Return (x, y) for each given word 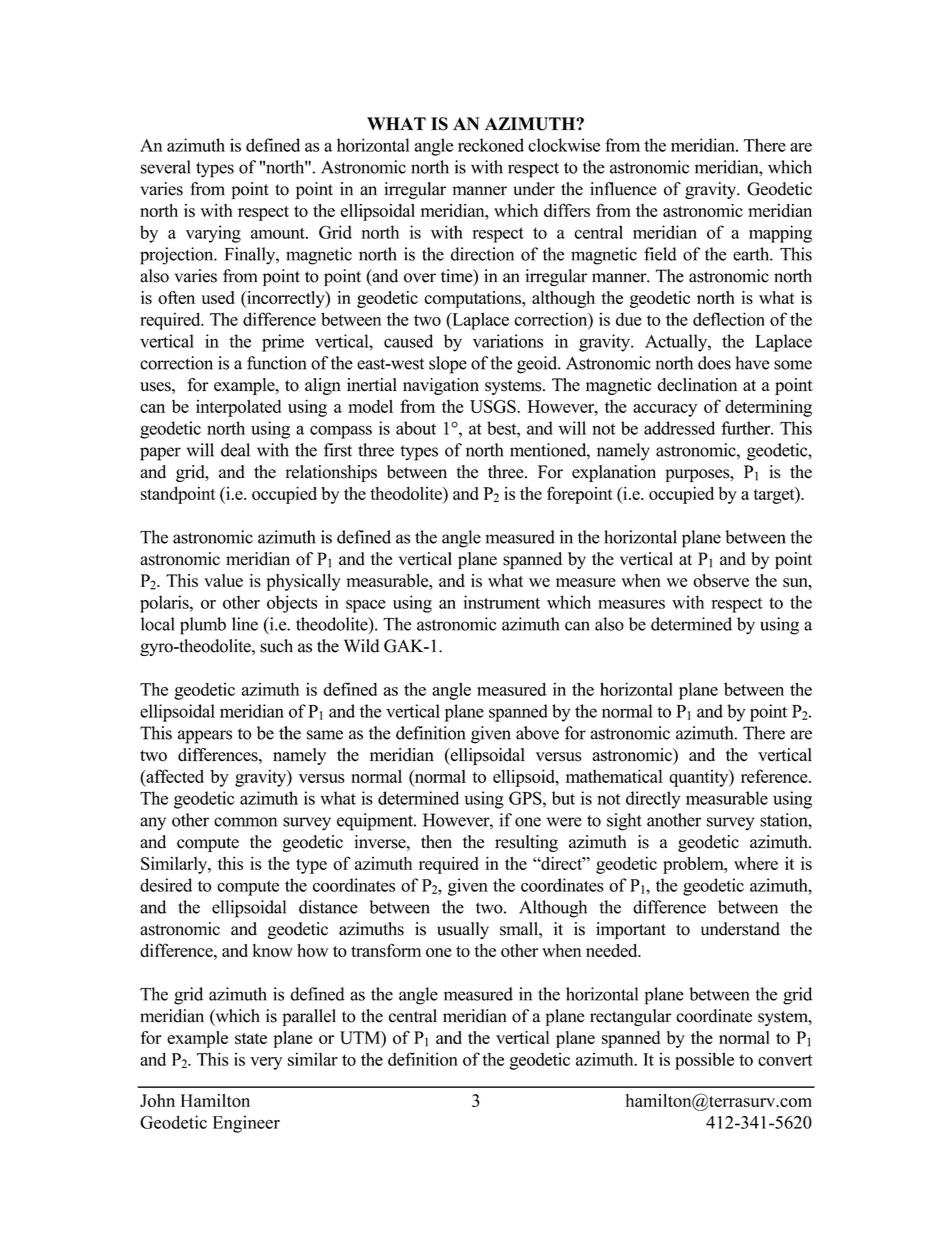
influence (623, 189)
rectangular (631, 1017)
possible (704, 1061)
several (166, 167)
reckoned (491, 145)
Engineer (246, 1124)
